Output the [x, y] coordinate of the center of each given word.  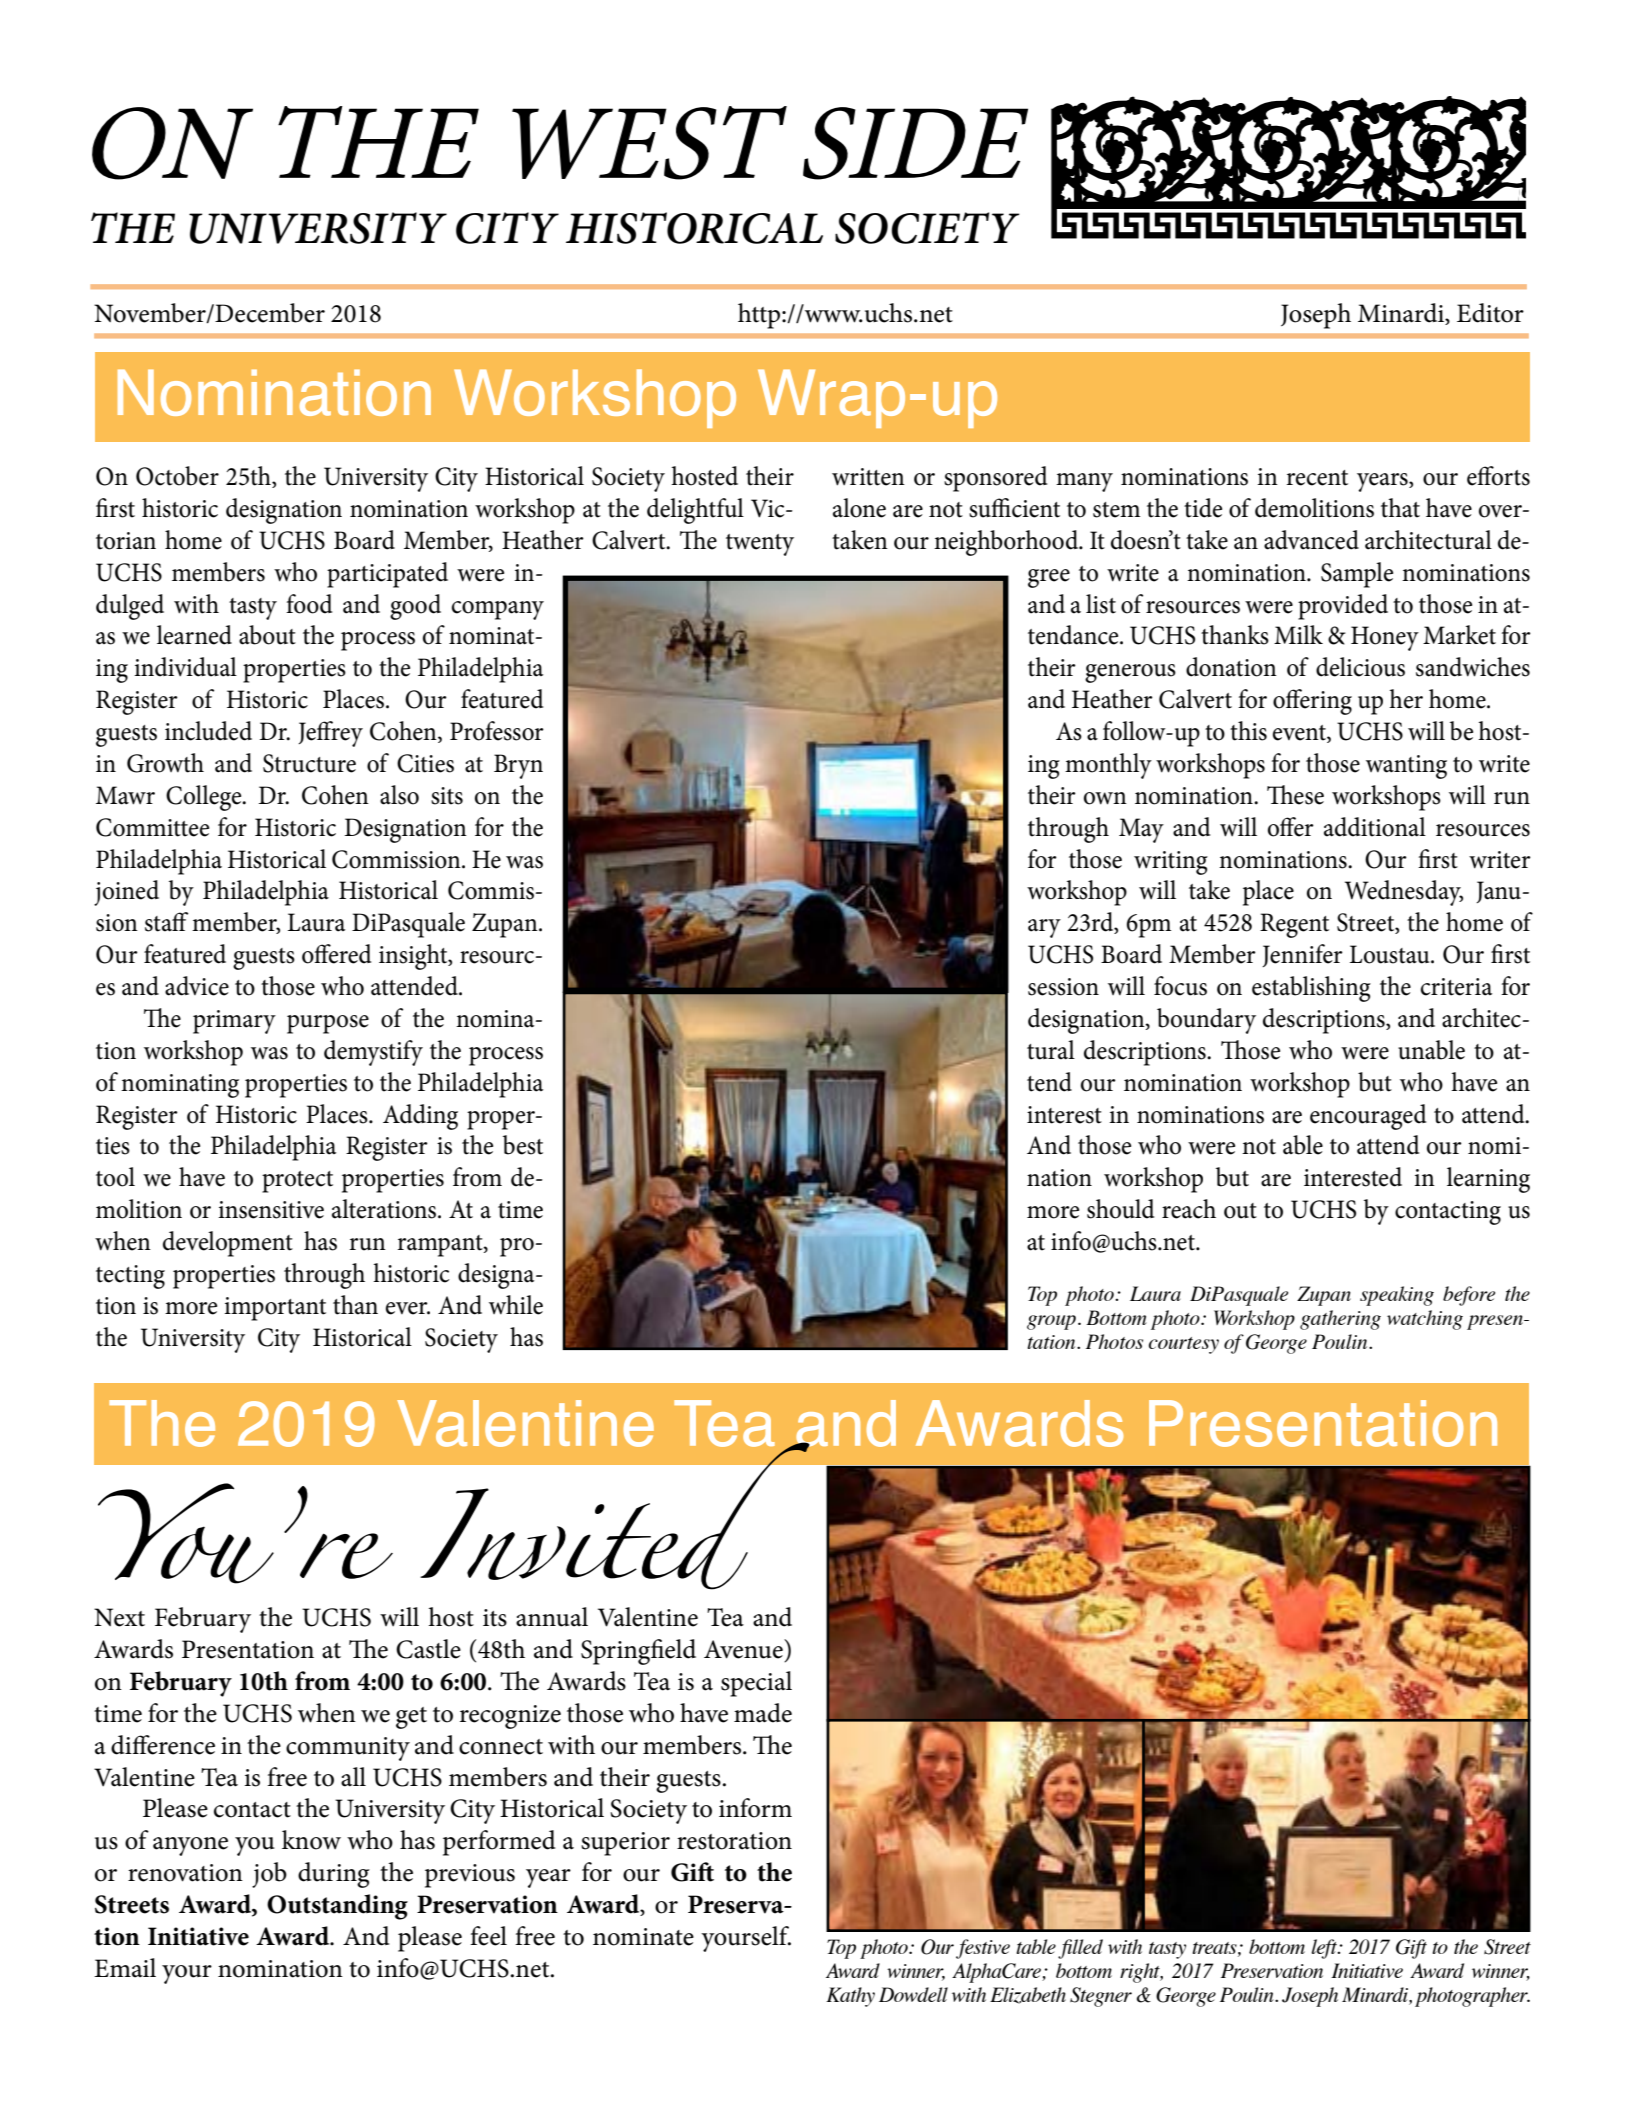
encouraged [1368, 1117]
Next [119, 1617]
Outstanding [337, 1907]
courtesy [1184, 1345]
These [1295, 795]
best [523, 1145]
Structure [309, 763]
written [868, 477]
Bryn [518, 766]
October [177, 476]
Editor [1490, 313]
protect [297, 1182]
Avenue [744, 1649]
